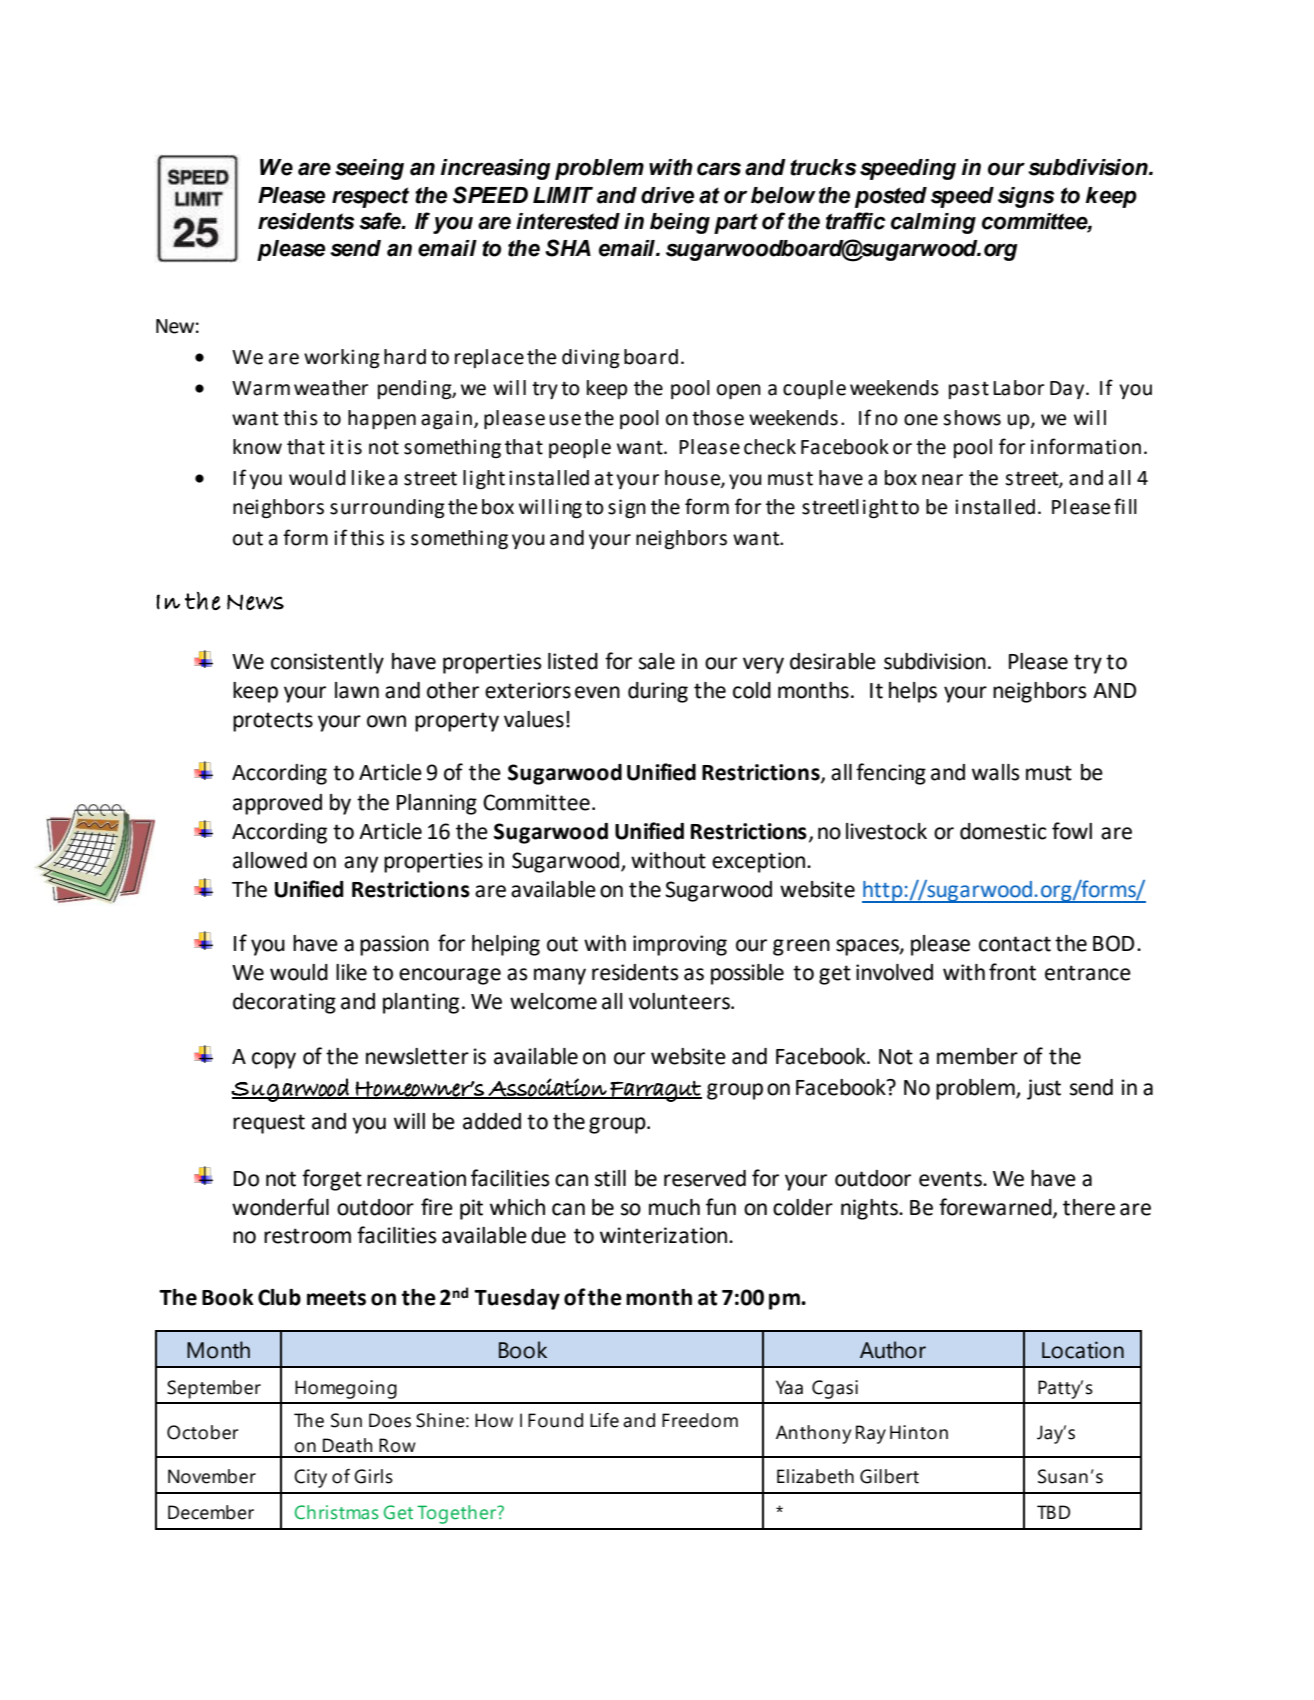 The height and width of the document is (1700, 1314). Describe the element at coordinates (580, 448) in the document. I see `people` at that location.
